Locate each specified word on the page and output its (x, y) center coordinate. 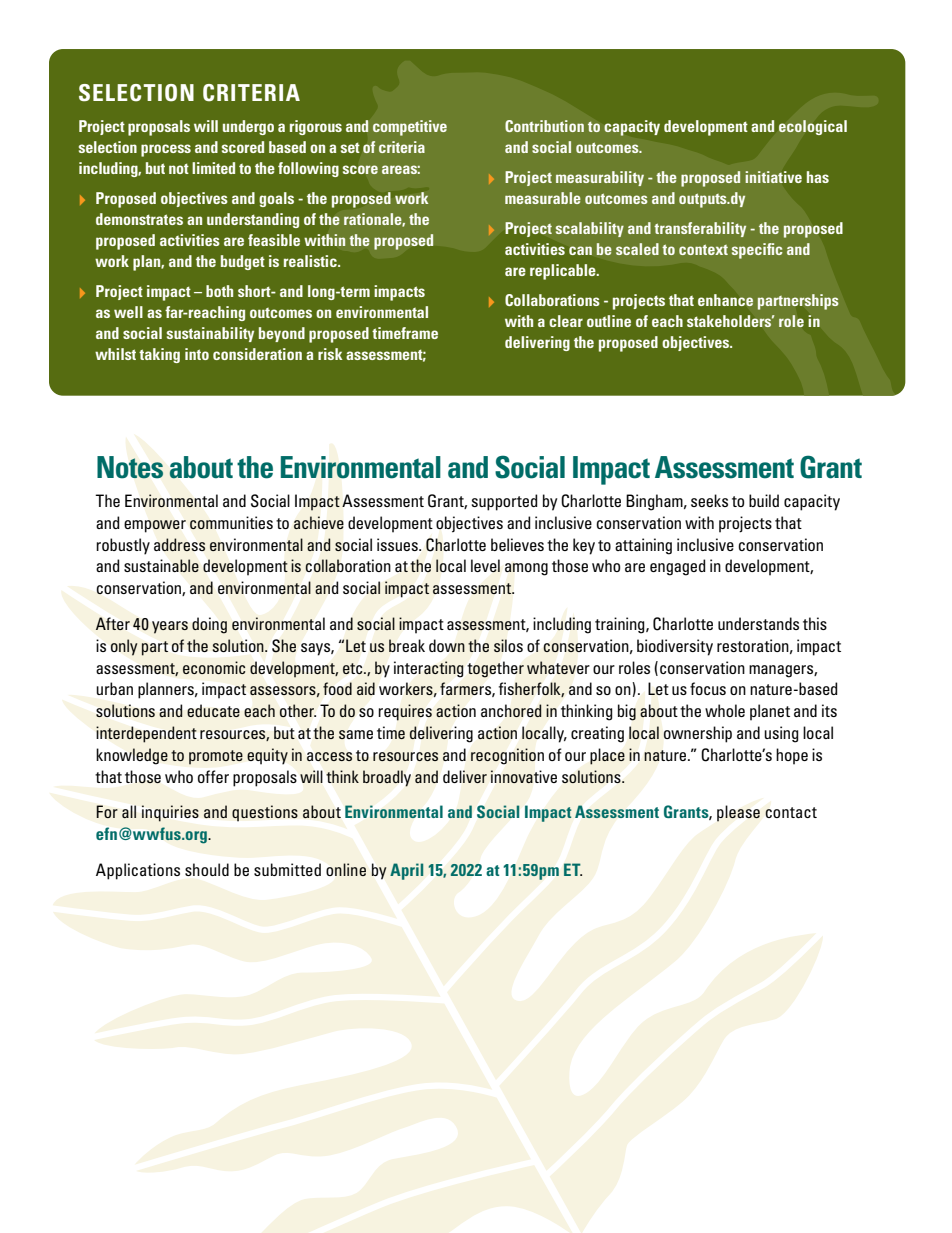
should (207, 869)
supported (504, 502)
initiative (773, 177)
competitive (410, 128)
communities (231, 523)
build (764, 500)
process (166, 150)
